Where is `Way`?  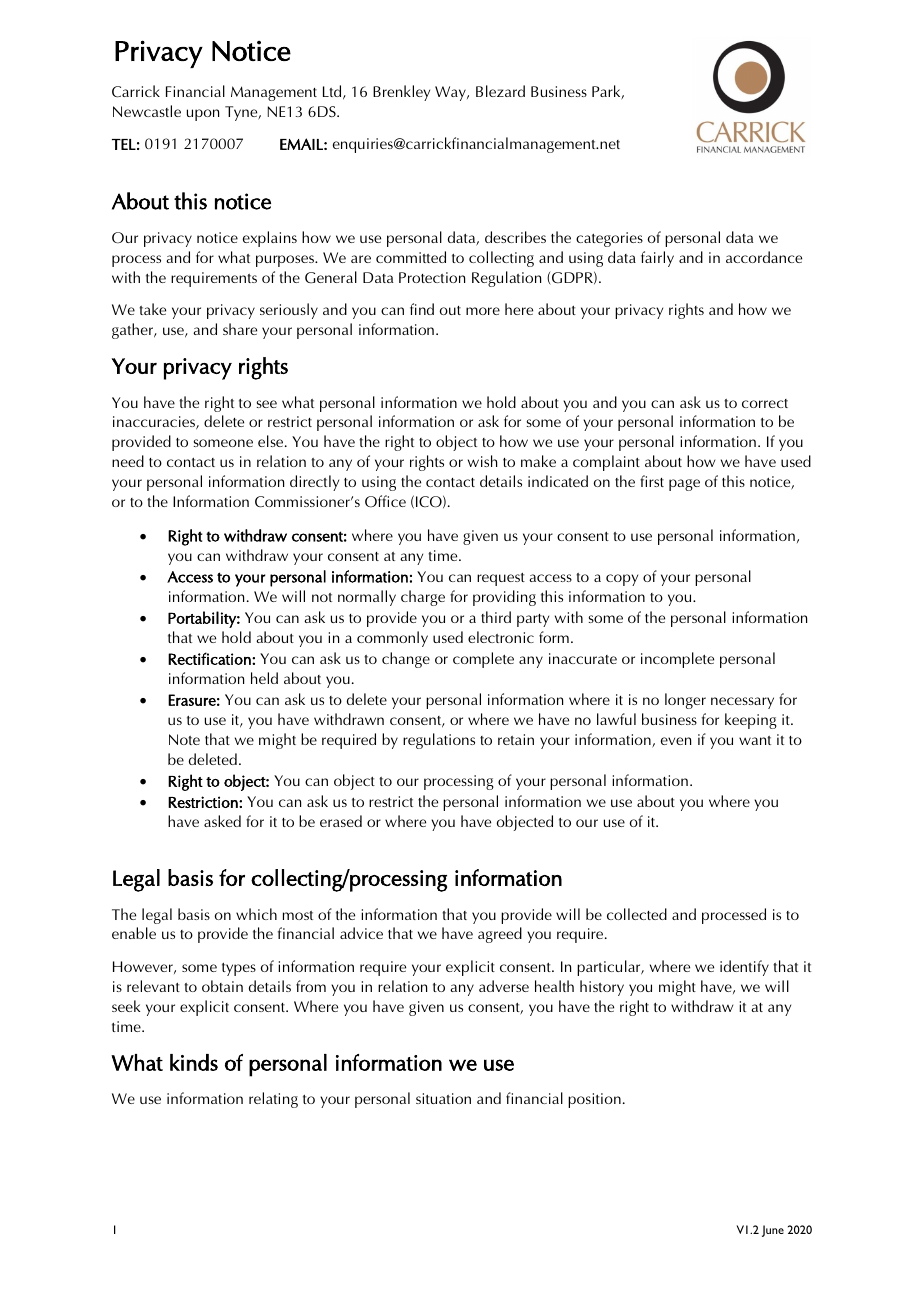
Way is located at coordinates (451, 93).
